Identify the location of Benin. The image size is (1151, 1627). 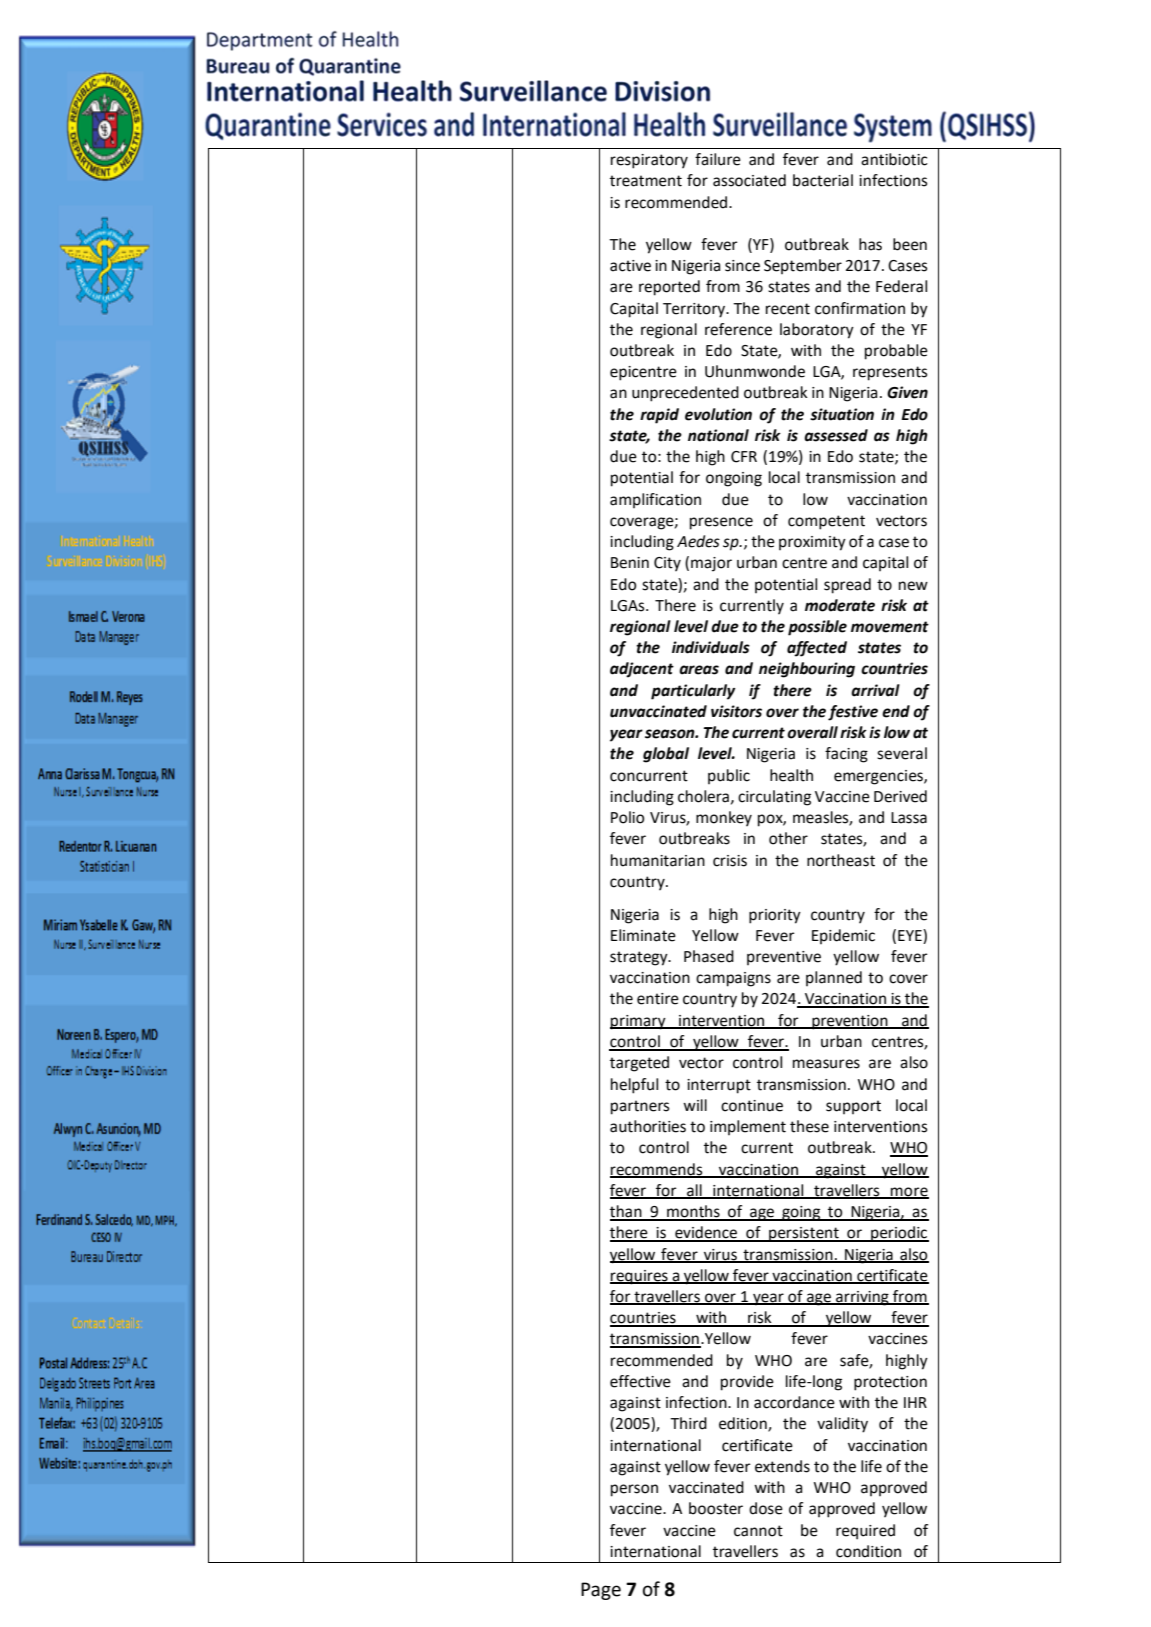
(630, 563).
